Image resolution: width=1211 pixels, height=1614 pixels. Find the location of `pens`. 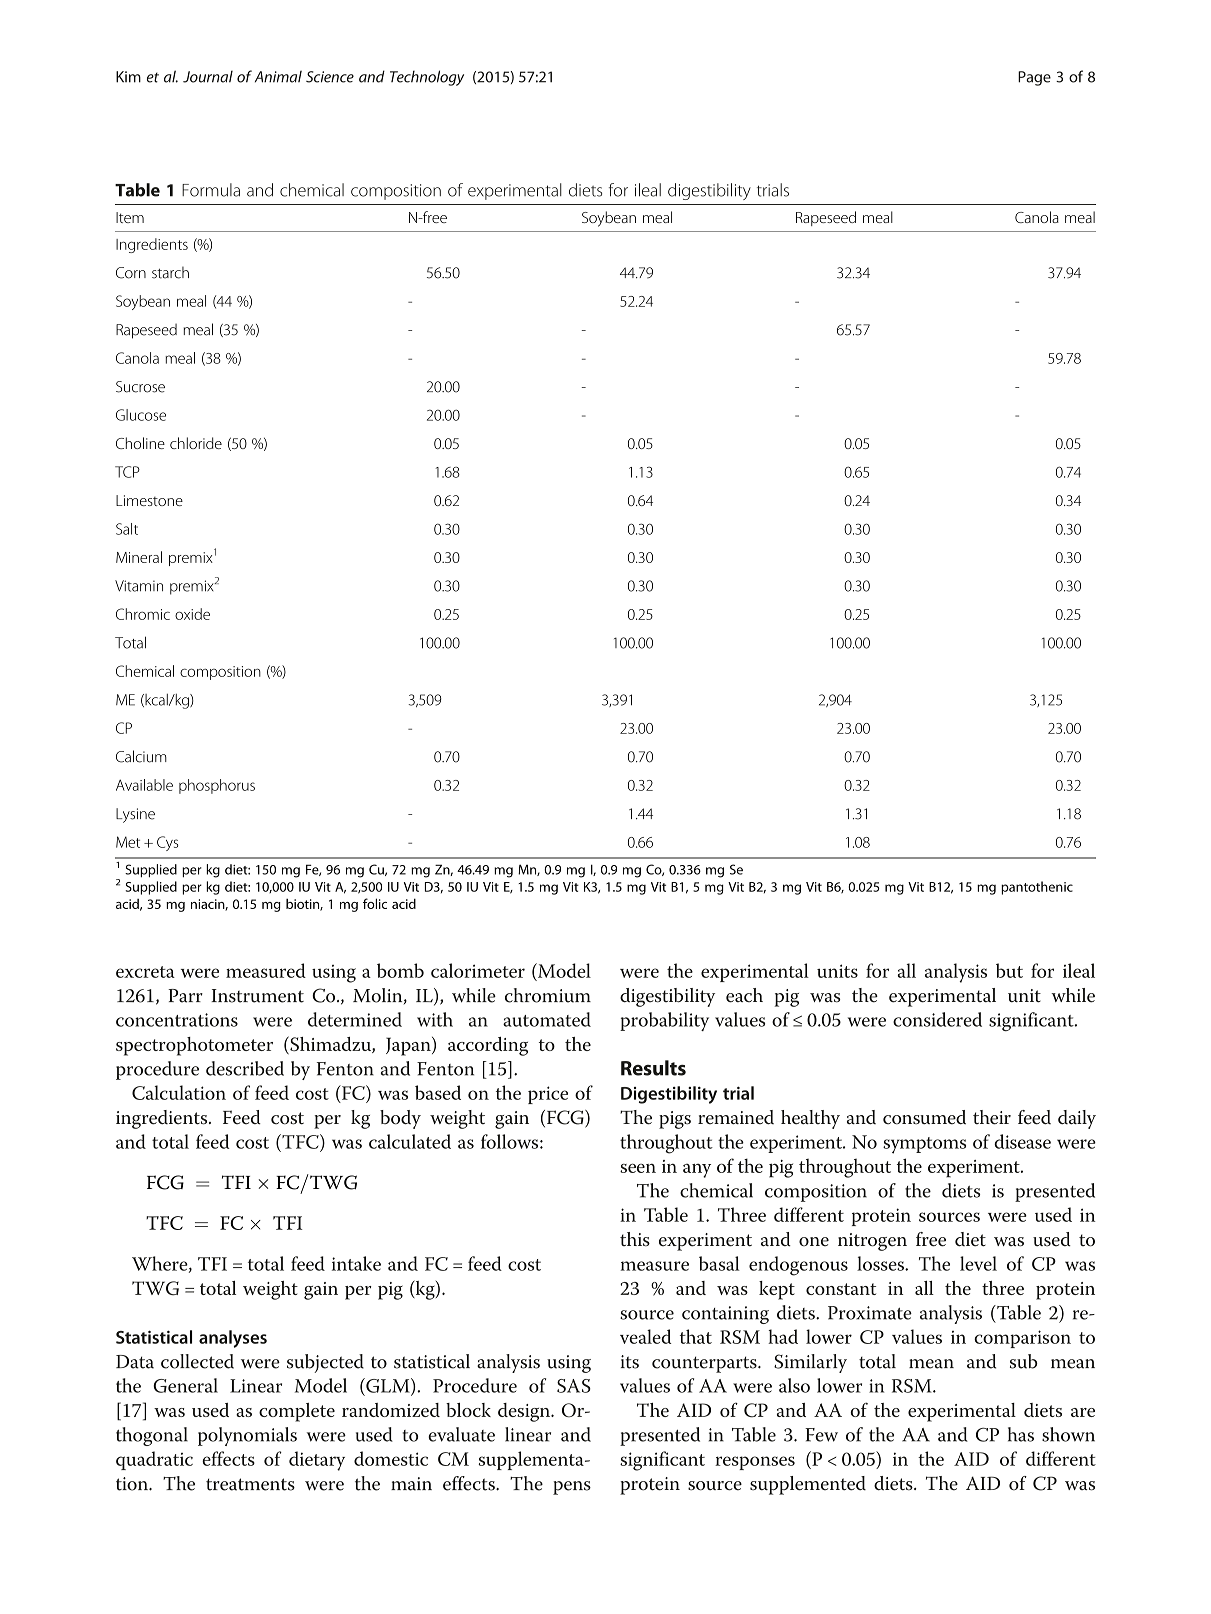

pens is located at coordinates (572, 1488).
